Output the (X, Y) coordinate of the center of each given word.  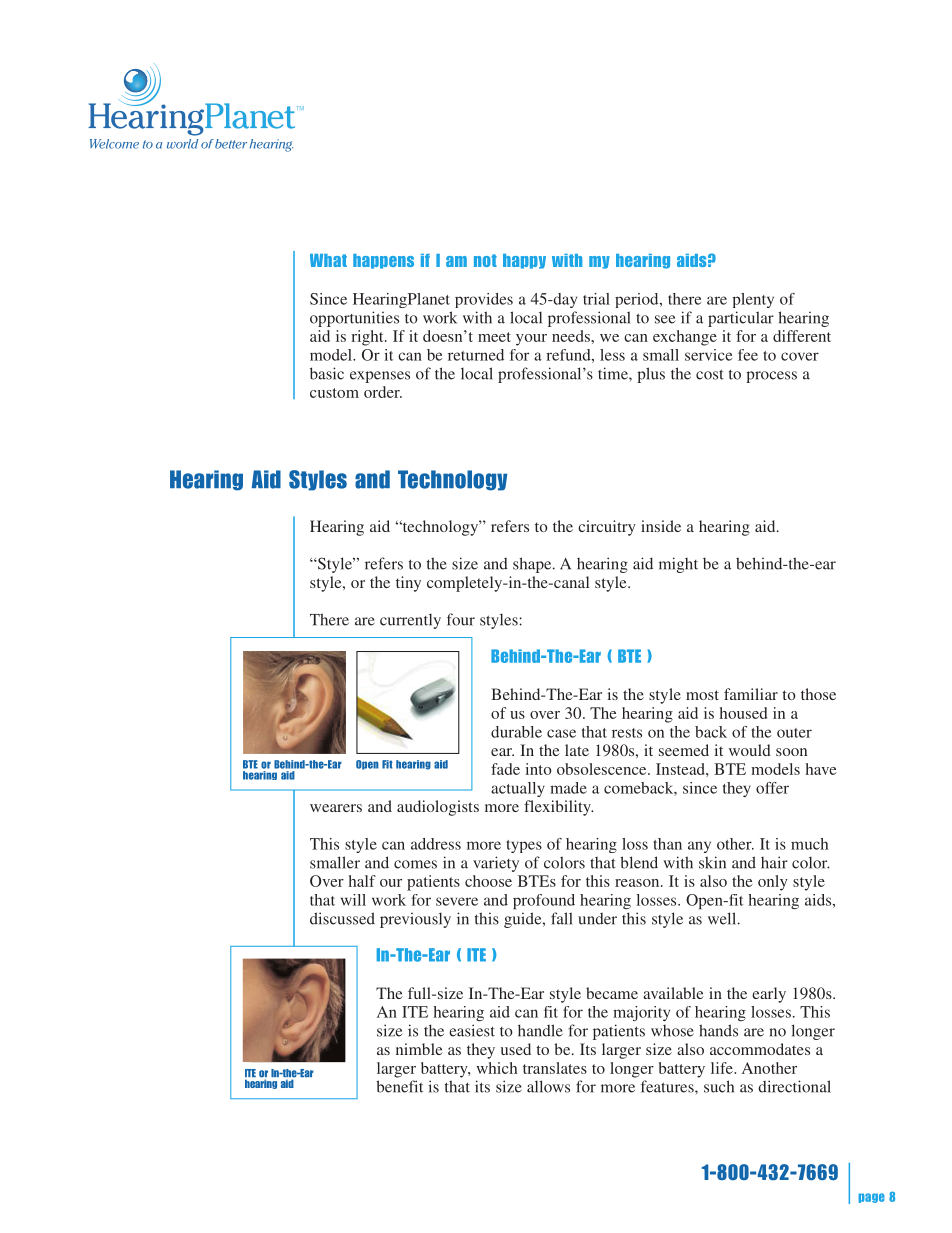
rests (627, 733)
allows (548, 1086)
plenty (753, 300)
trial (596, 299)
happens (383, 261)
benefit (399, 1086)
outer (794, 733)
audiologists (438, 808)
